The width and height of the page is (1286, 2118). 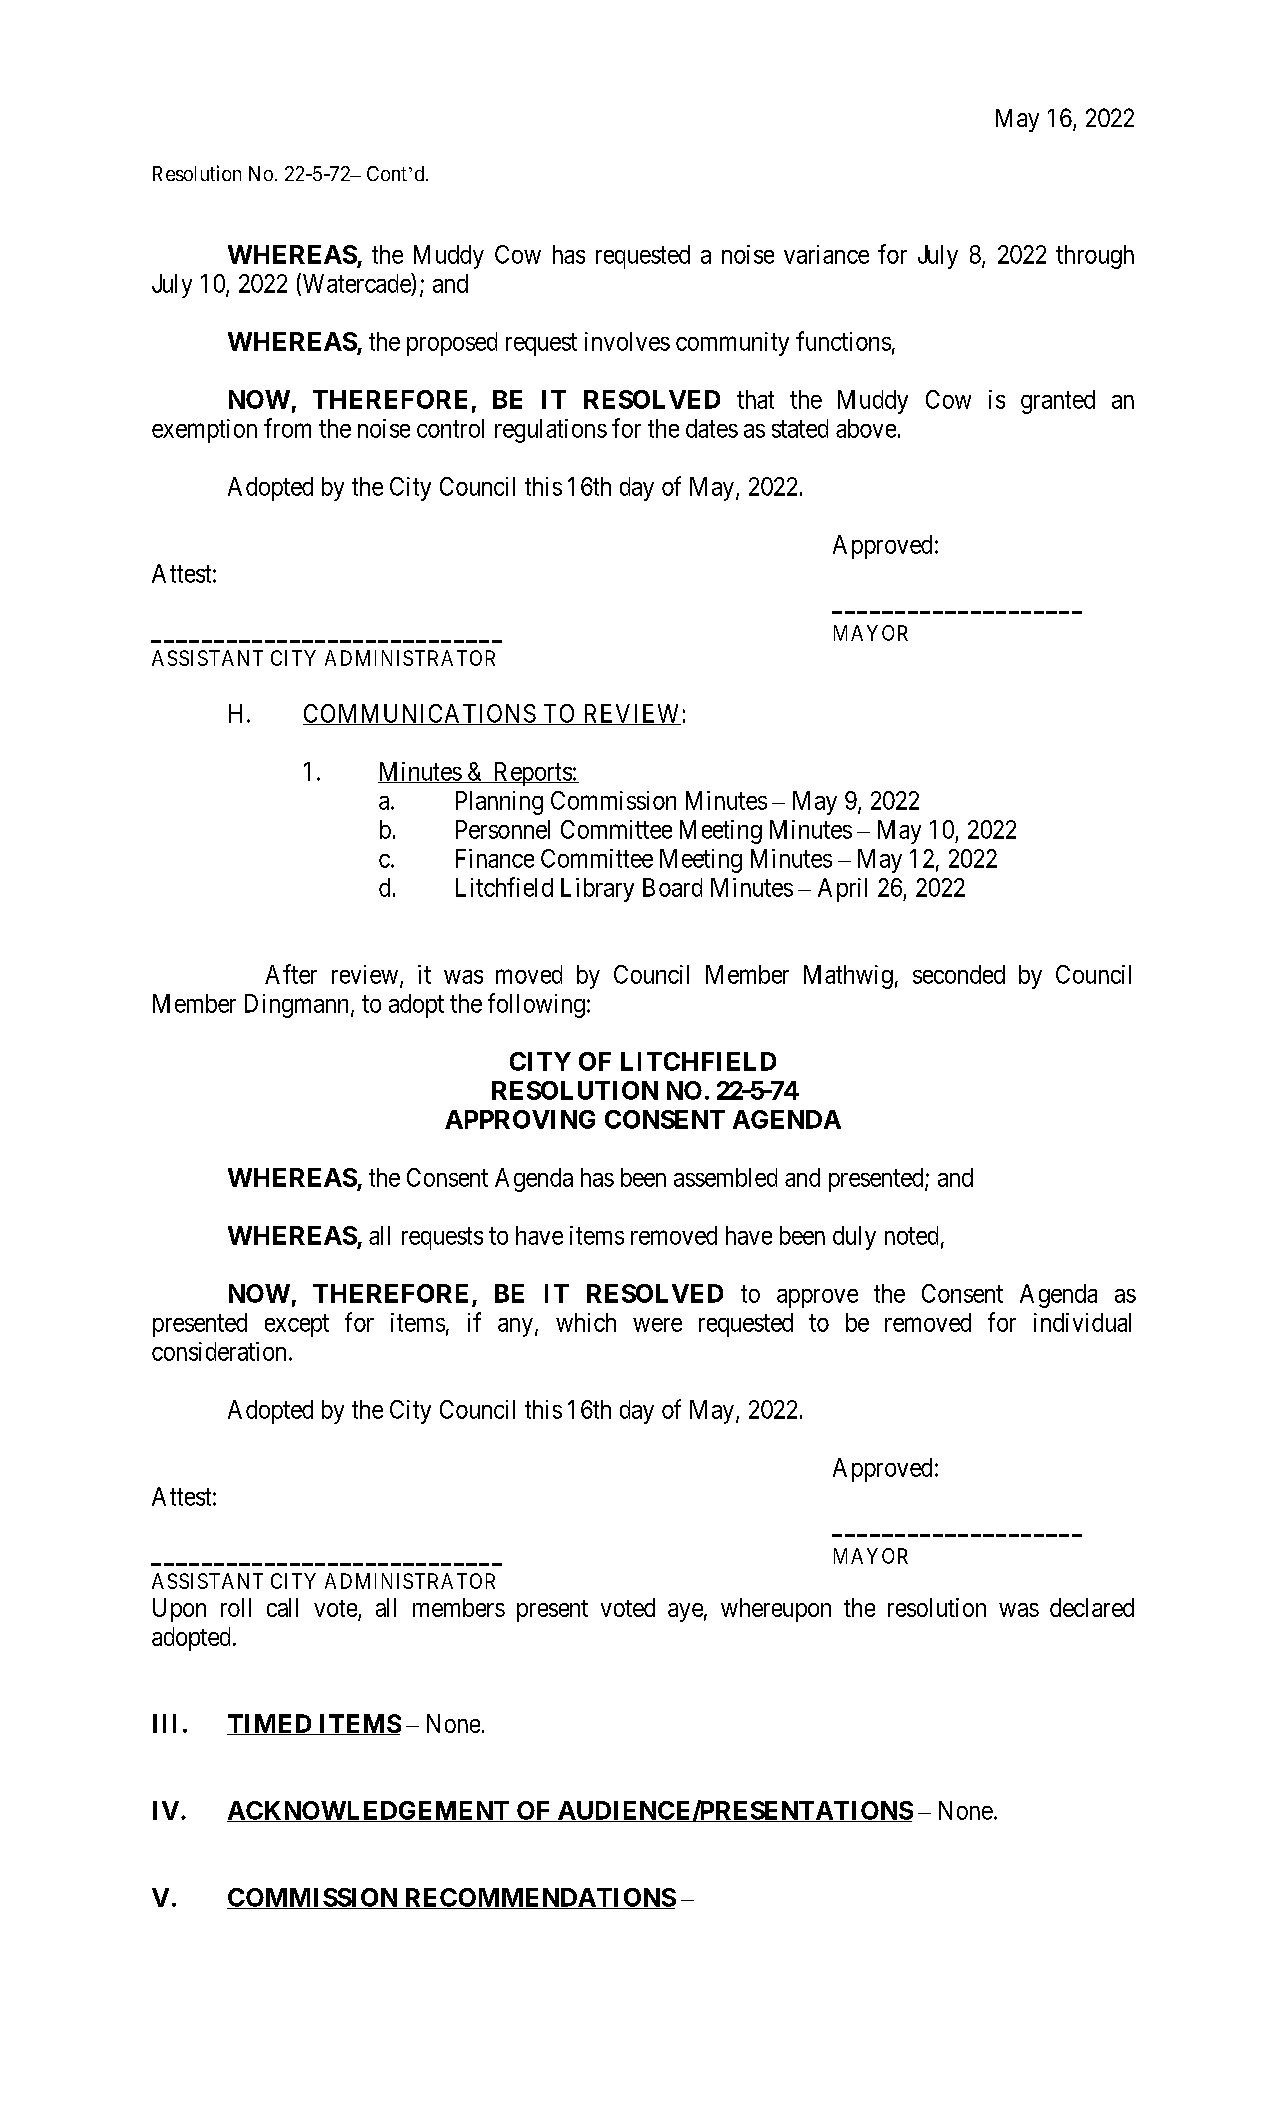 I want to click on noted, so click(x=911, y=1235).
